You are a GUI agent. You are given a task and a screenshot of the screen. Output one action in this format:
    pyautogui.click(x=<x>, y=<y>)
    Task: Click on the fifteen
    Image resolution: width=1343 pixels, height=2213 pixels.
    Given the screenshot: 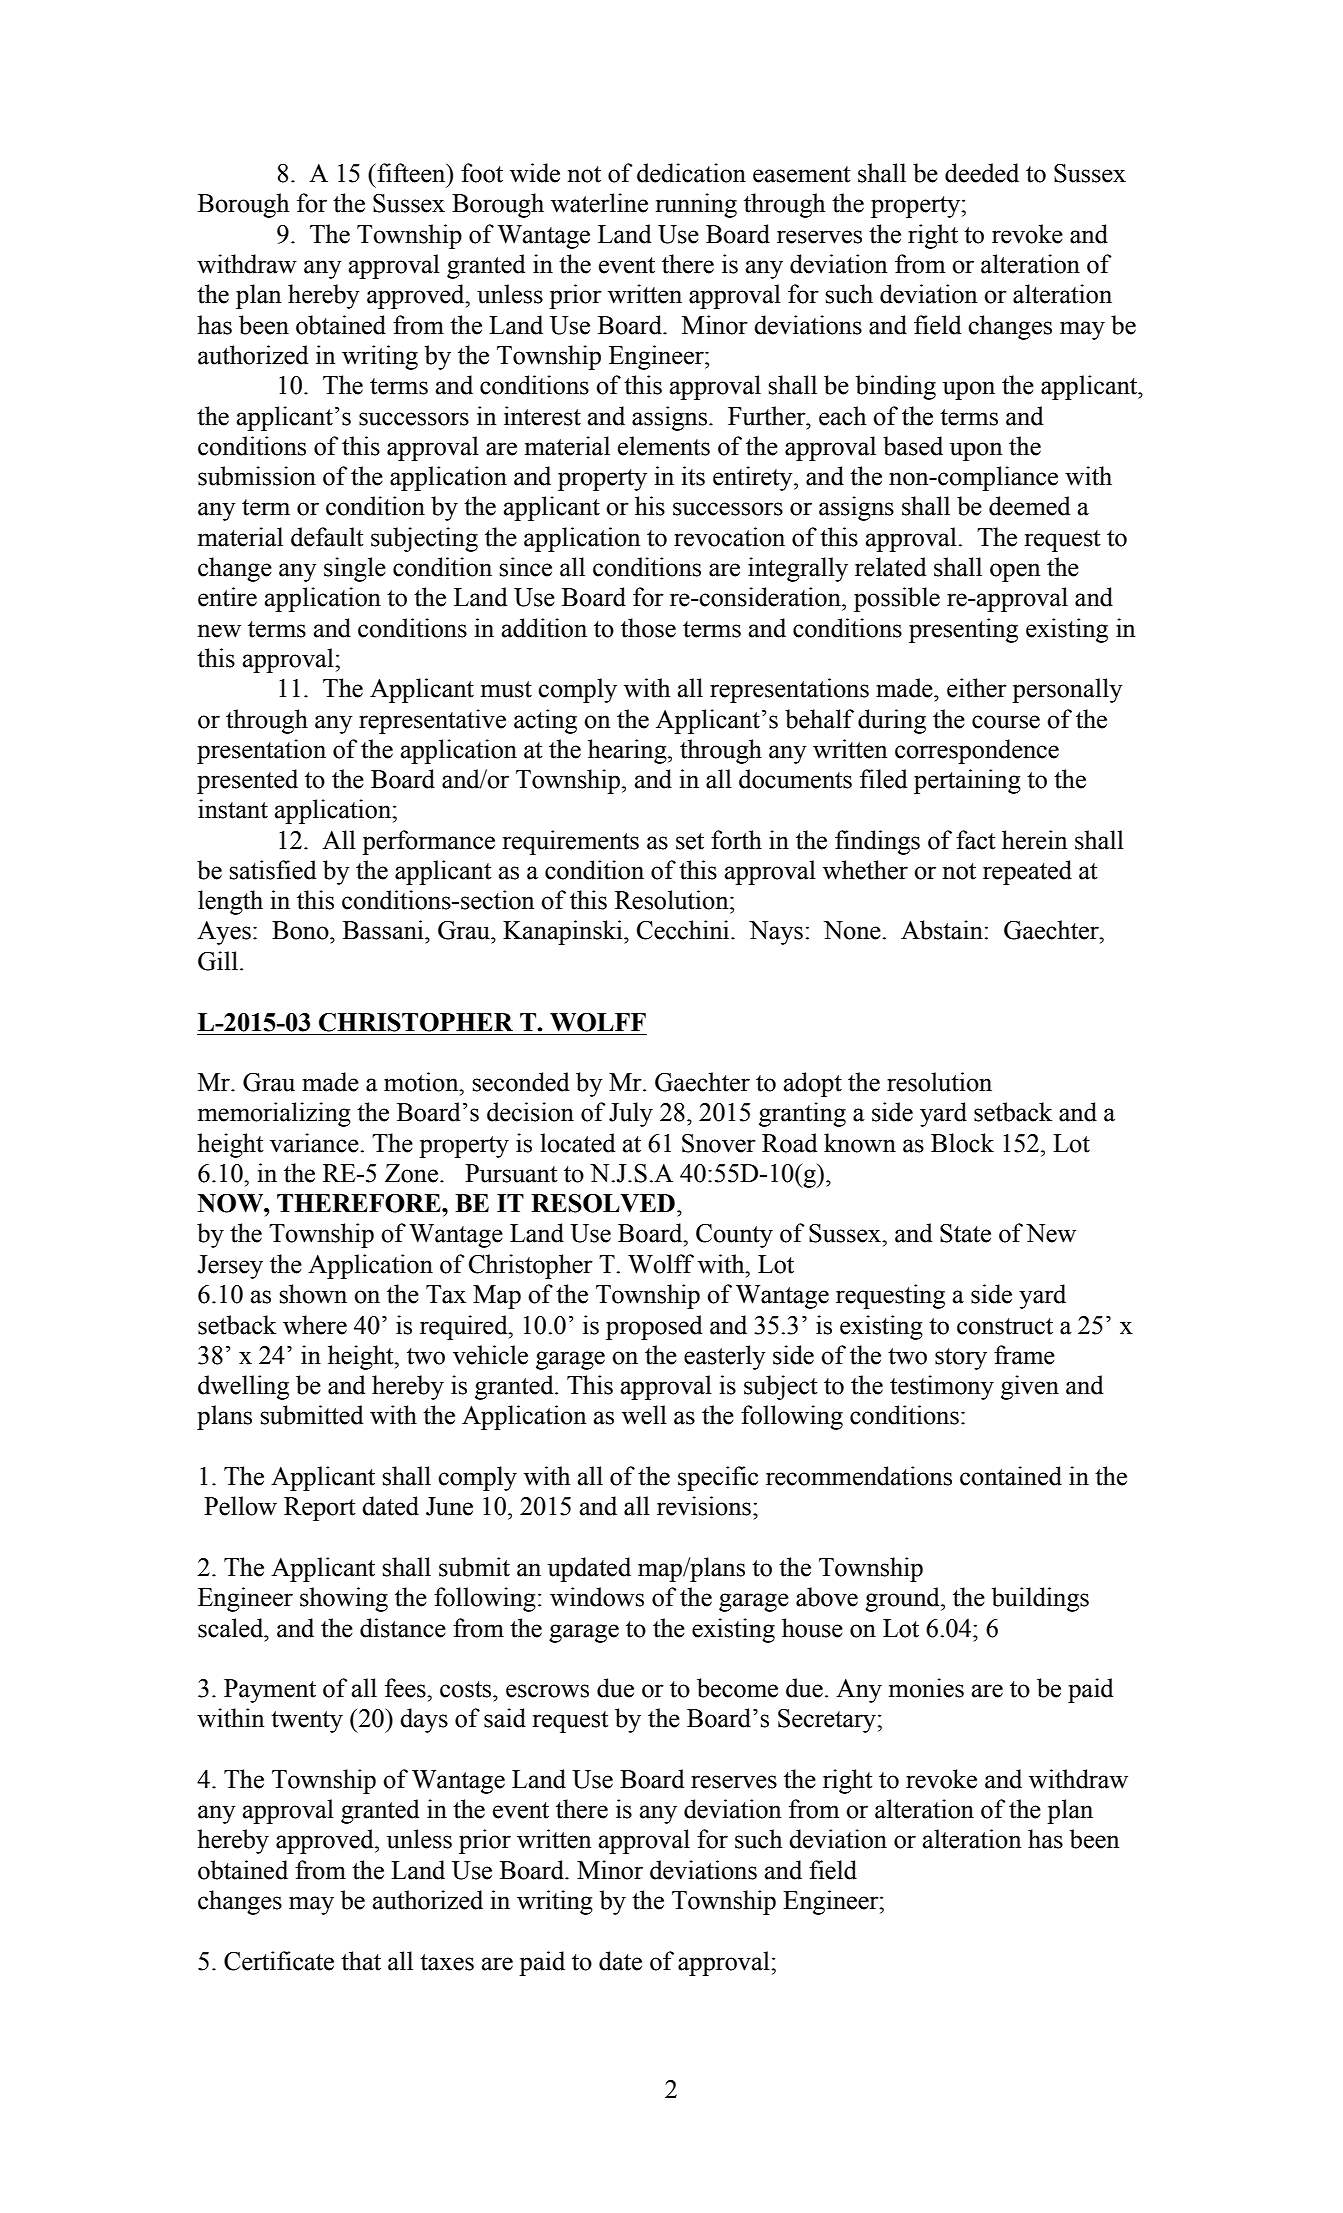 What is the action you would take?
    pyautogui.click(x=411, y=173)
